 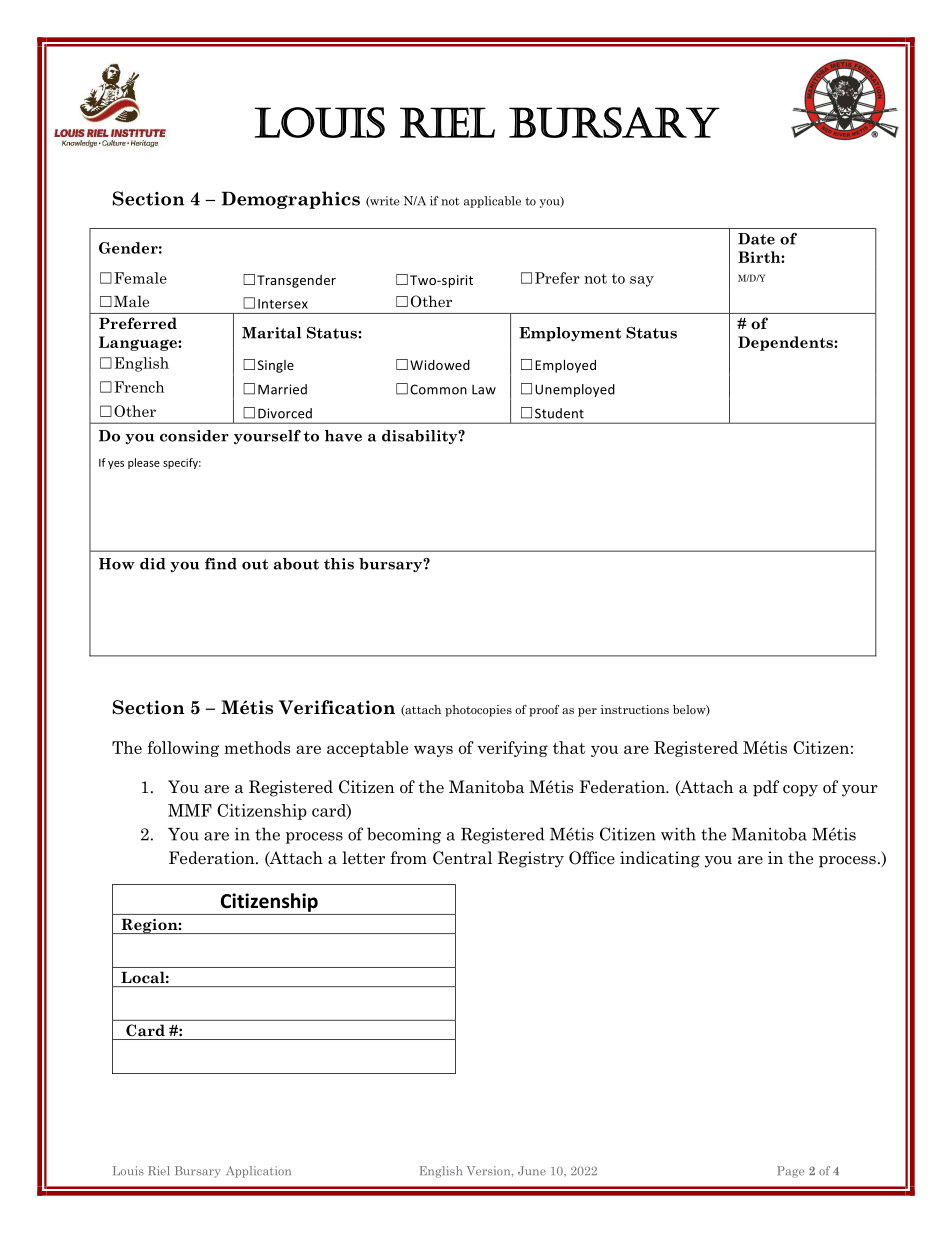 What do you see at coordinates (492, 202) in the screenshot?
I see `applicable` at bounding box center [492, 202].
